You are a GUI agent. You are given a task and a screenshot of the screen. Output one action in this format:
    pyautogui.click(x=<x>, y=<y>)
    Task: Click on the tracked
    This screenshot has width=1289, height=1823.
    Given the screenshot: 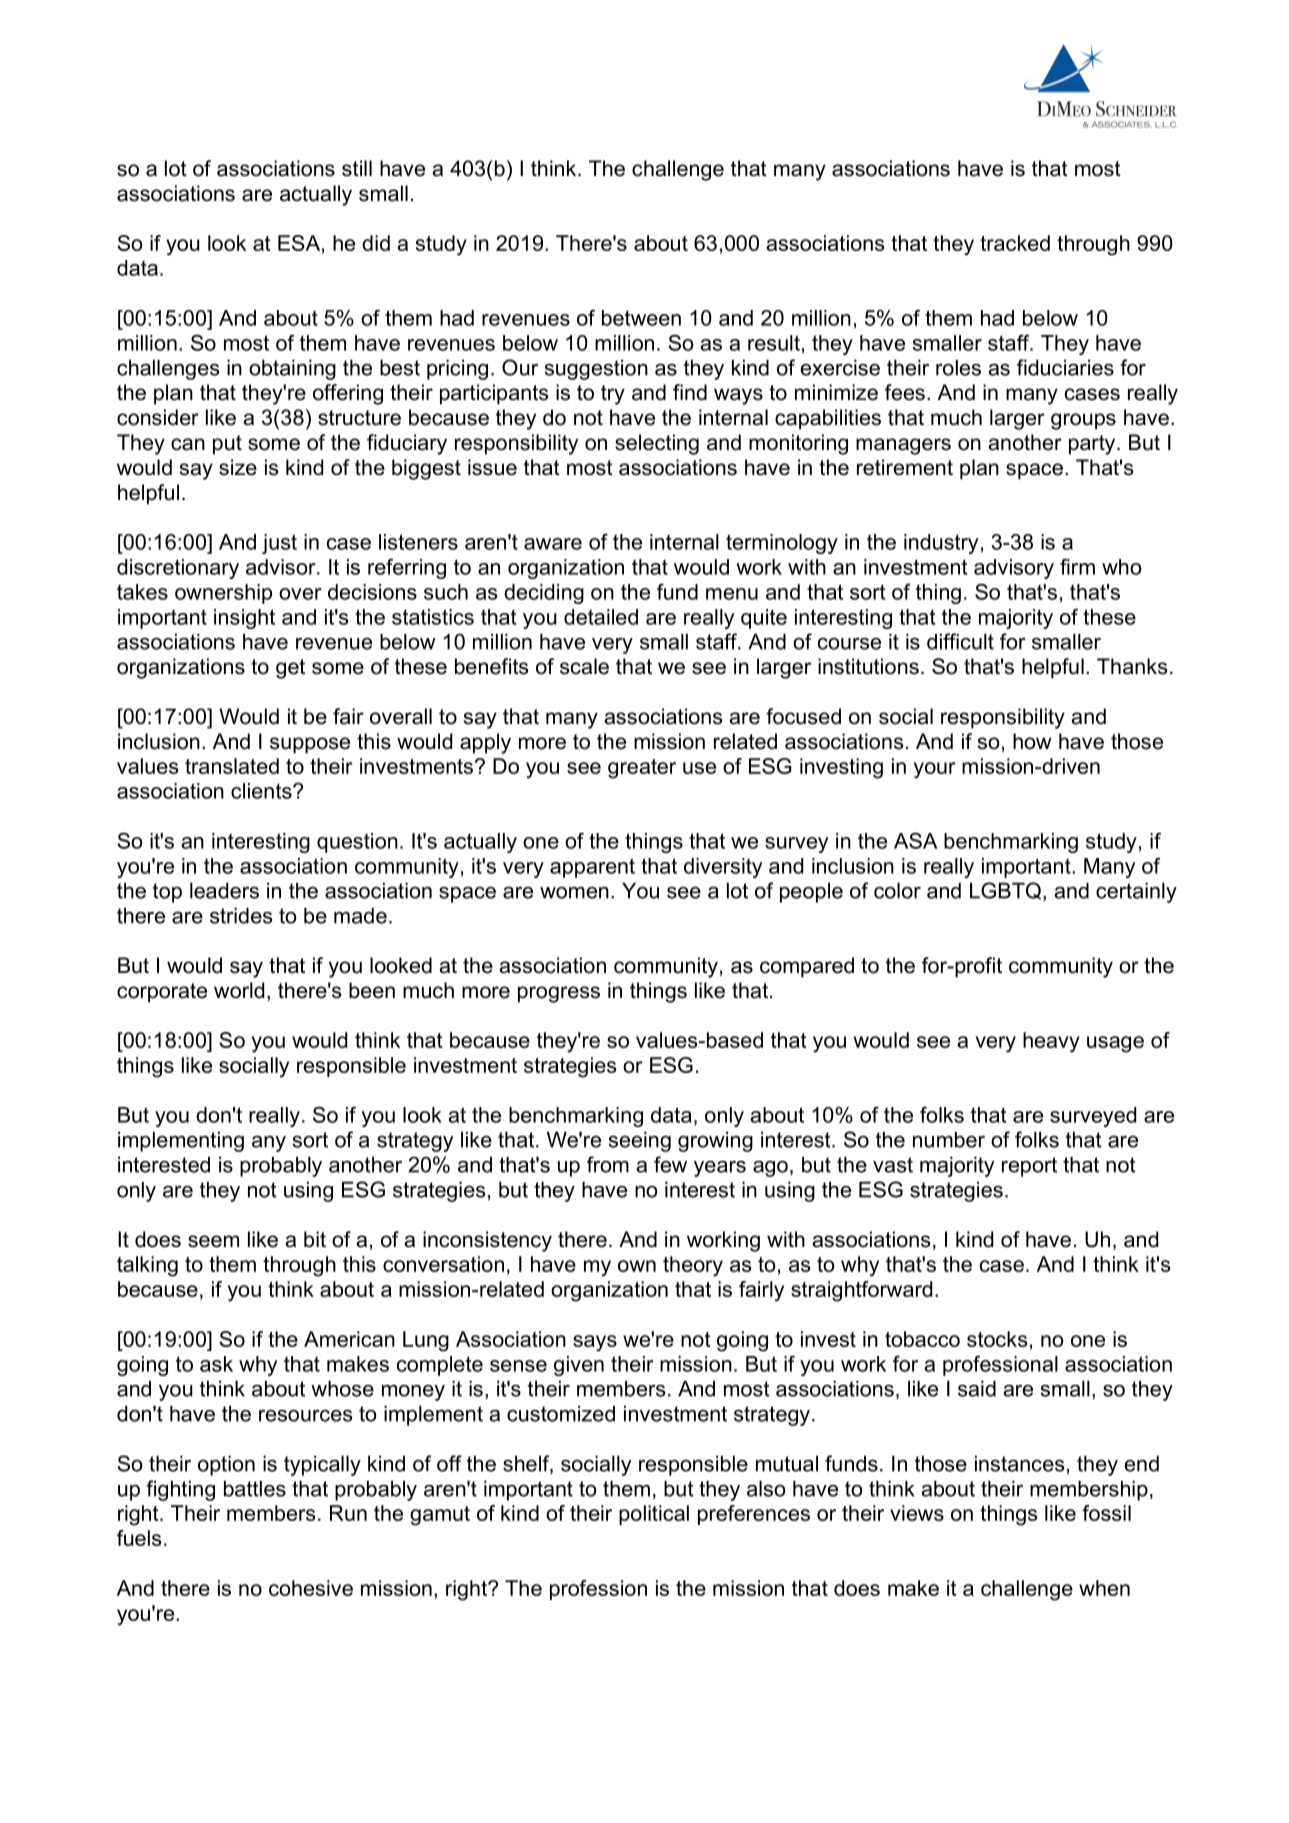 What is the action you would take?
    pyautogui.click(x=1015, y=243)
